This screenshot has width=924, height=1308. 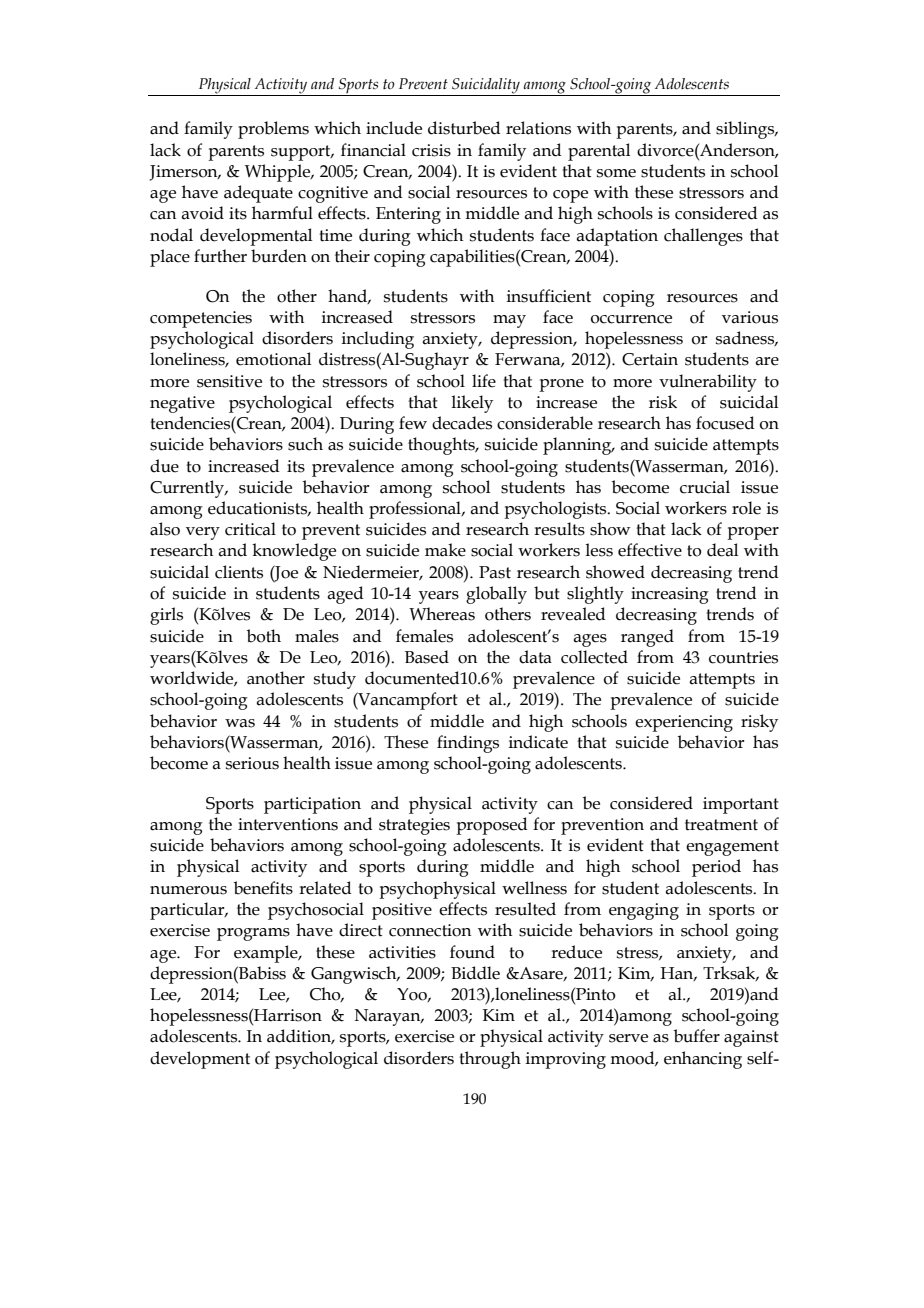 I want to click on through, so click(x=490, y=1060).
